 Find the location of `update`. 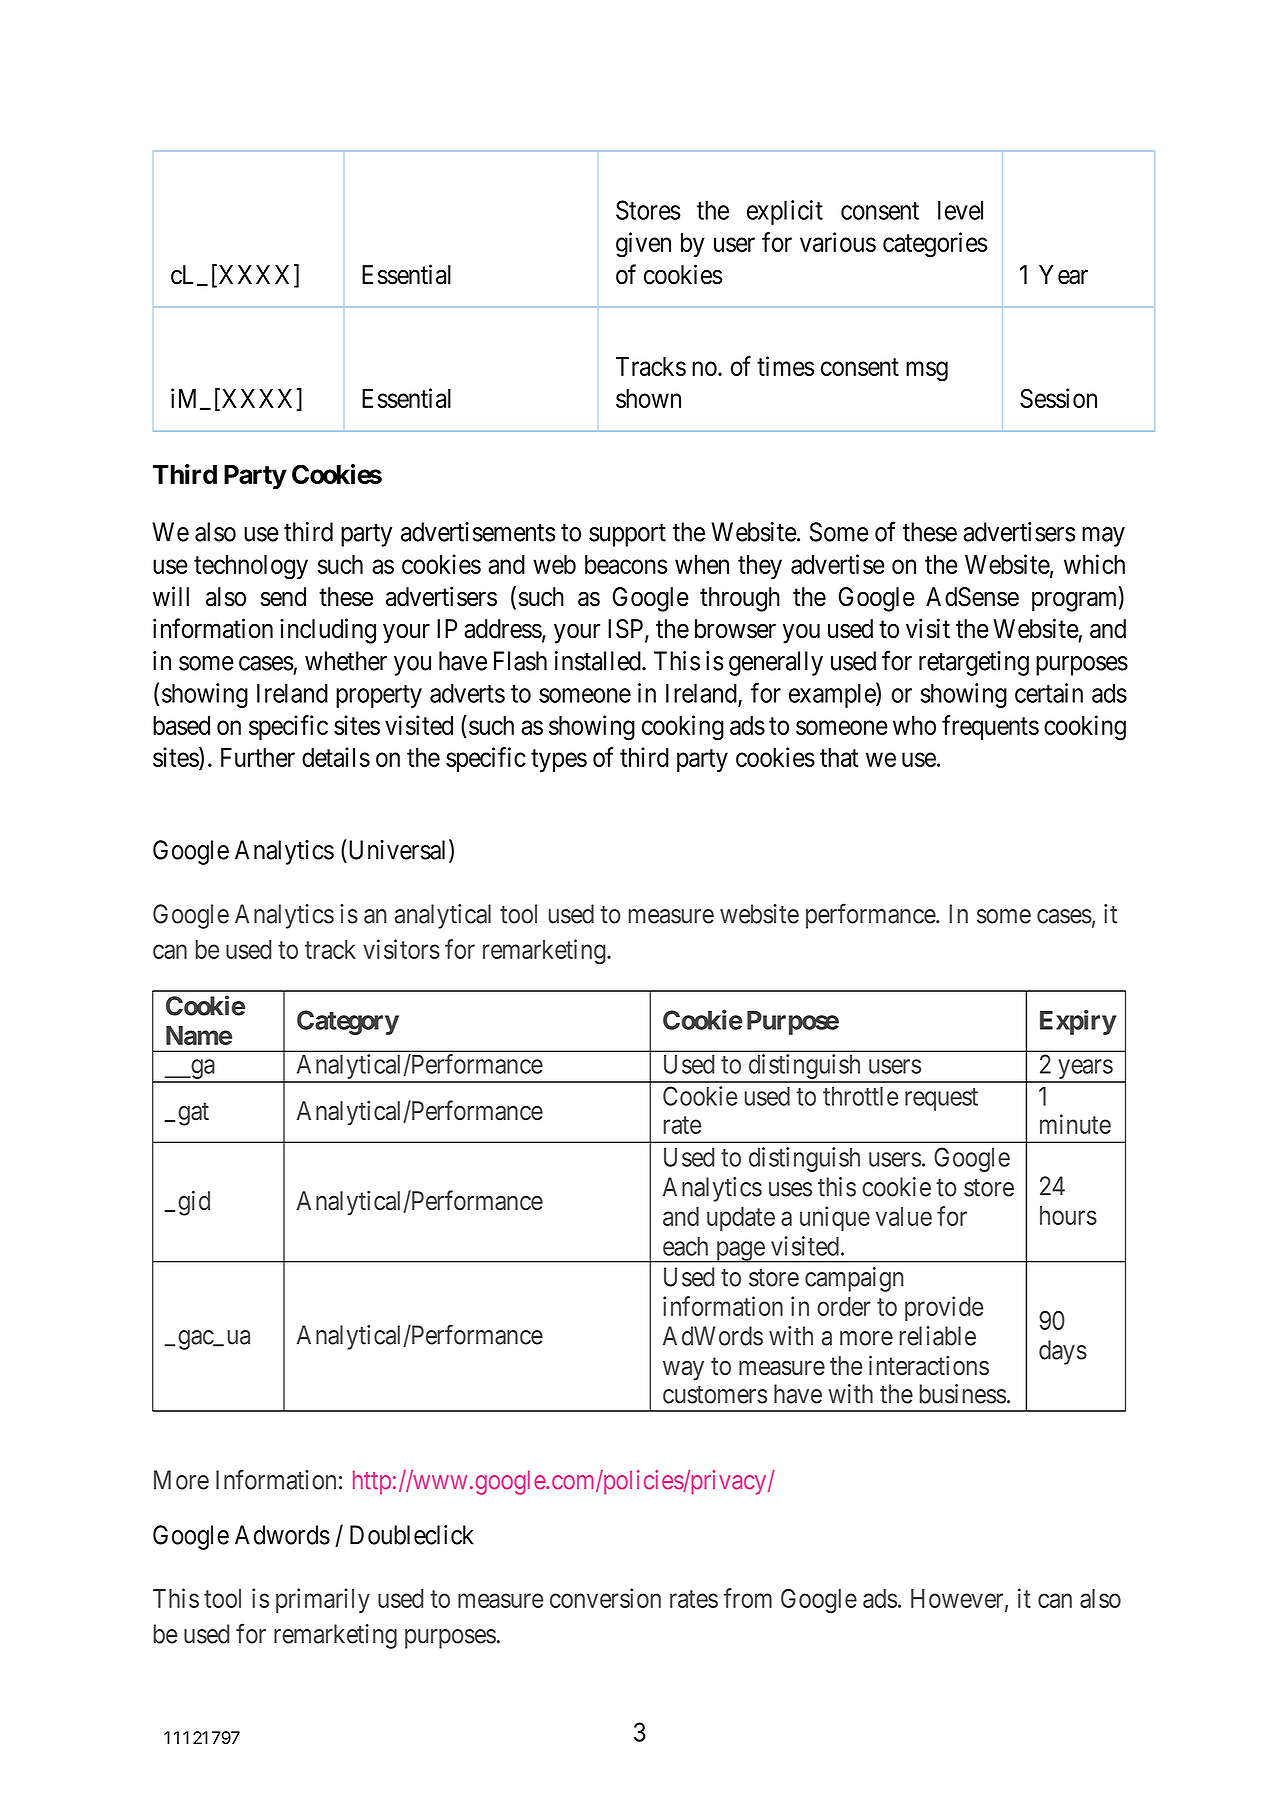

update is located at coordinates (741, 1219).
